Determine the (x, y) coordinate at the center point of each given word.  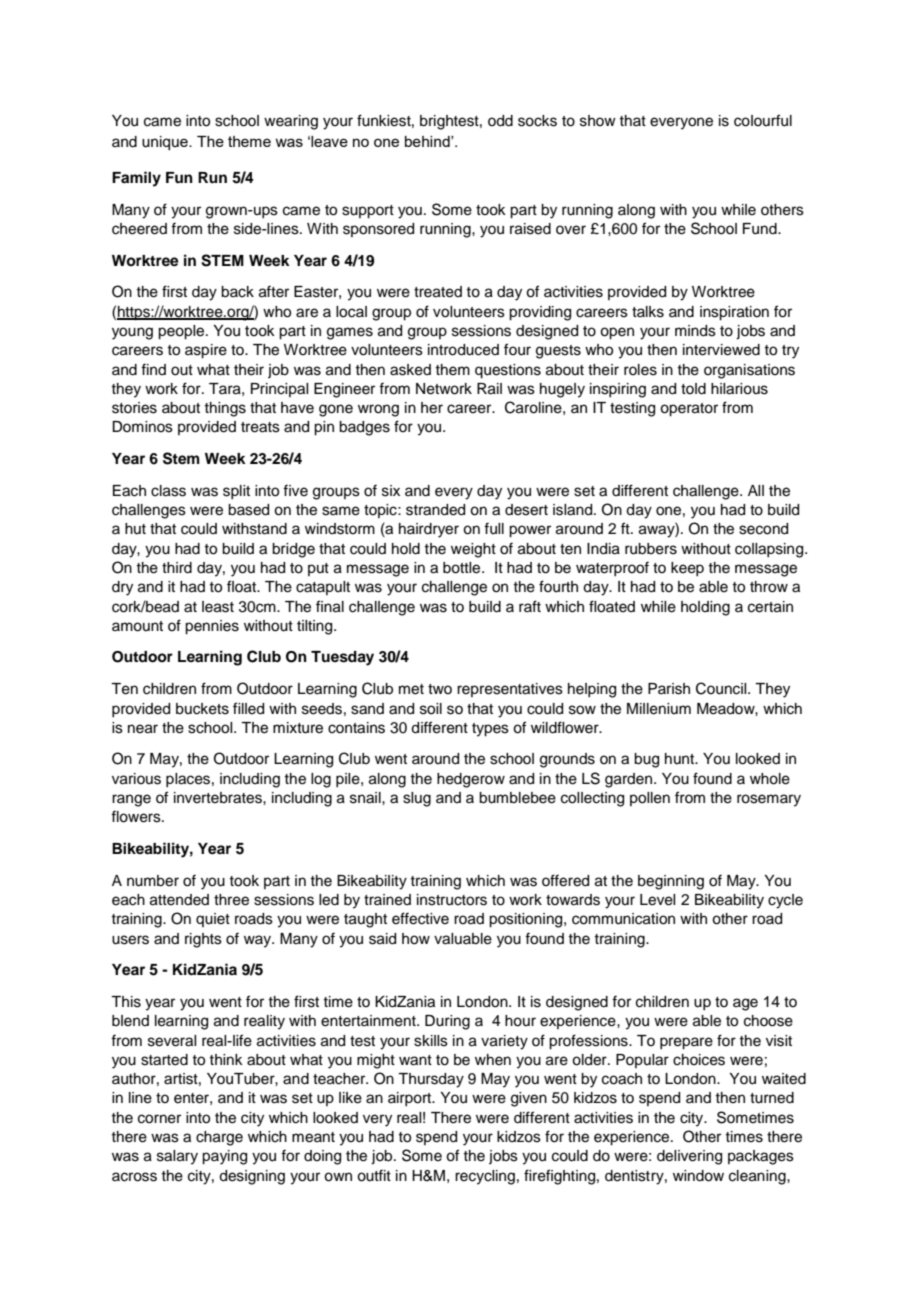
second (763, 529)
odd (500, 121)
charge (219, 1138)
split (236, 492)
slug (417, 799)
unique (166, 143)
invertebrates (219, 798)
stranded (435, 510)
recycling (485, 1177)
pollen (650, 799)
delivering (689, 1157)
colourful (763, 120)
